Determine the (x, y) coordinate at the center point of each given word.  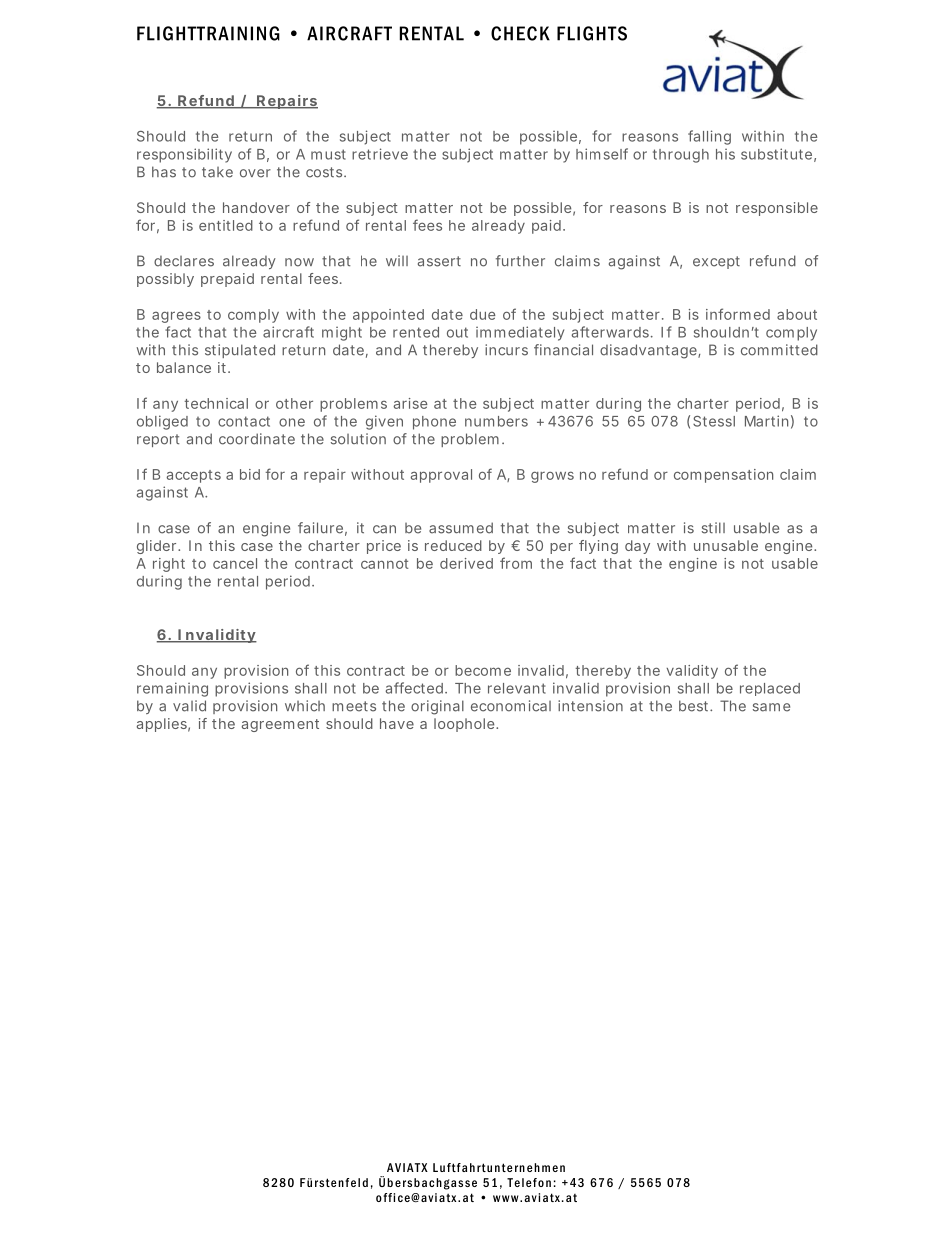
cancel (235, 563)
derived (466, 563)
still (713, 528)
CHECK (520, 33)
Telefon (529, 1182)
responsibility (184, 155)
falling (709, 137)
